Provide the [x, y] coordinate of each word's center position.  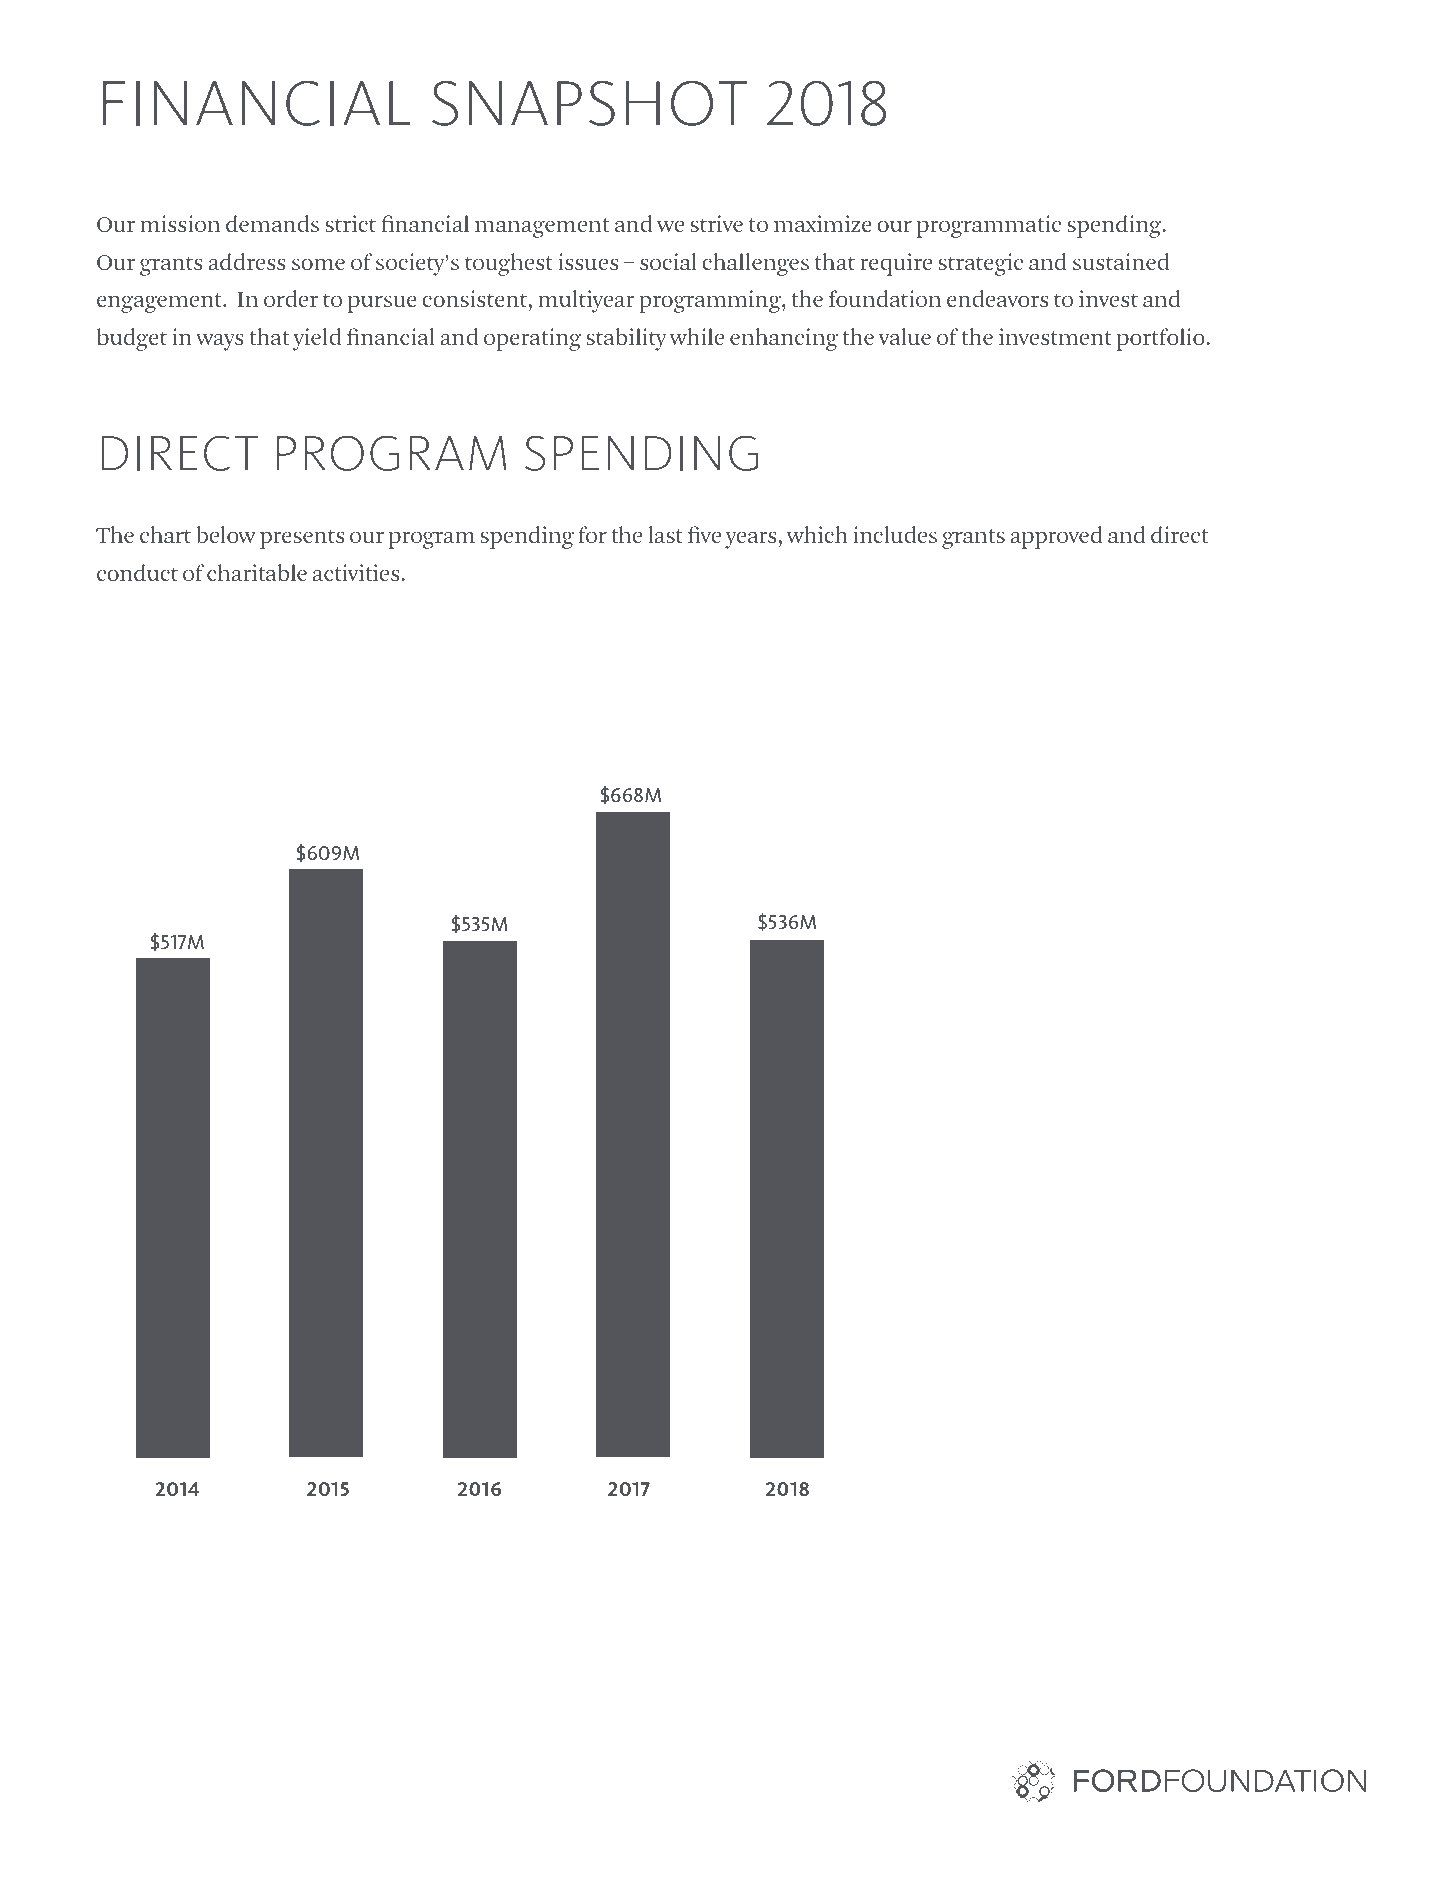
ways [220, 342]
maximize [823, 223]
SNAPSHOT [589, 103]
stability [626, 339]
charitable [257, 572]
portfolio [1162, 339]
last [665, 534]
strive [716, 223]
